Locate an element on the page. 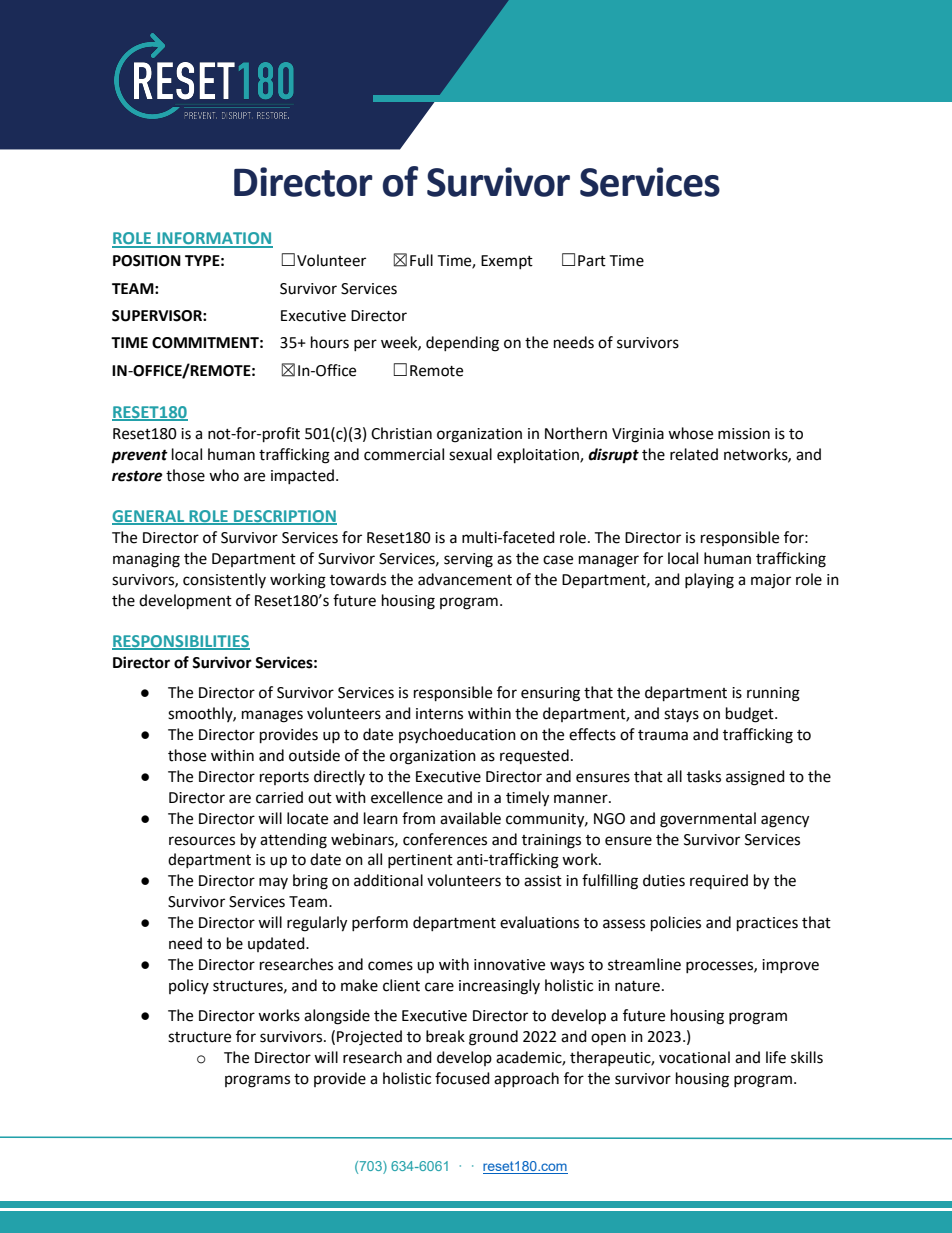 The height and width of the page is (1233, 952). mission is located at coordinates (744, 434).
